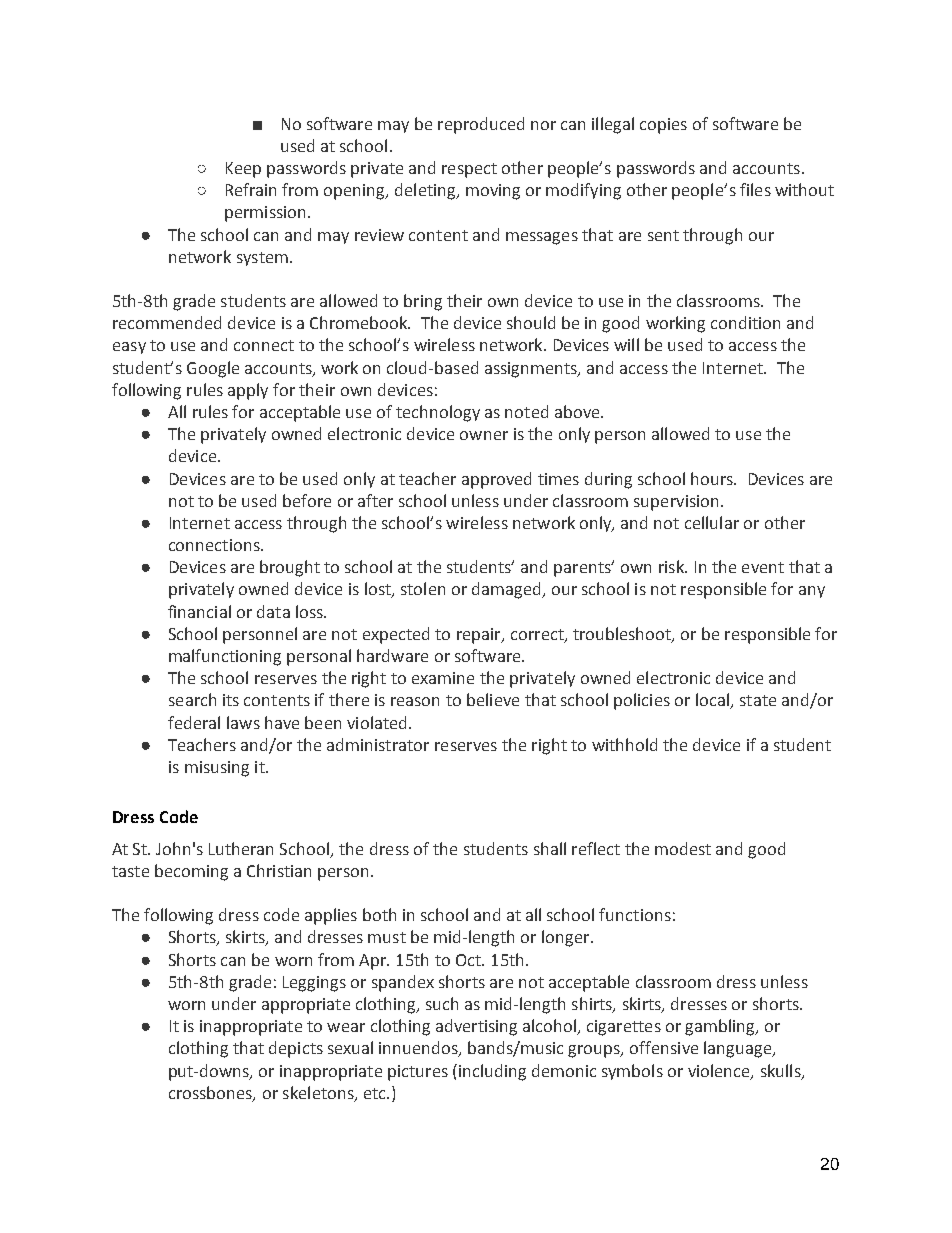 The width and height of the document is (952, 1233). What do you see at coordinates (755, 189) in the document?
I see `files` at bounding box center [755, 189].
